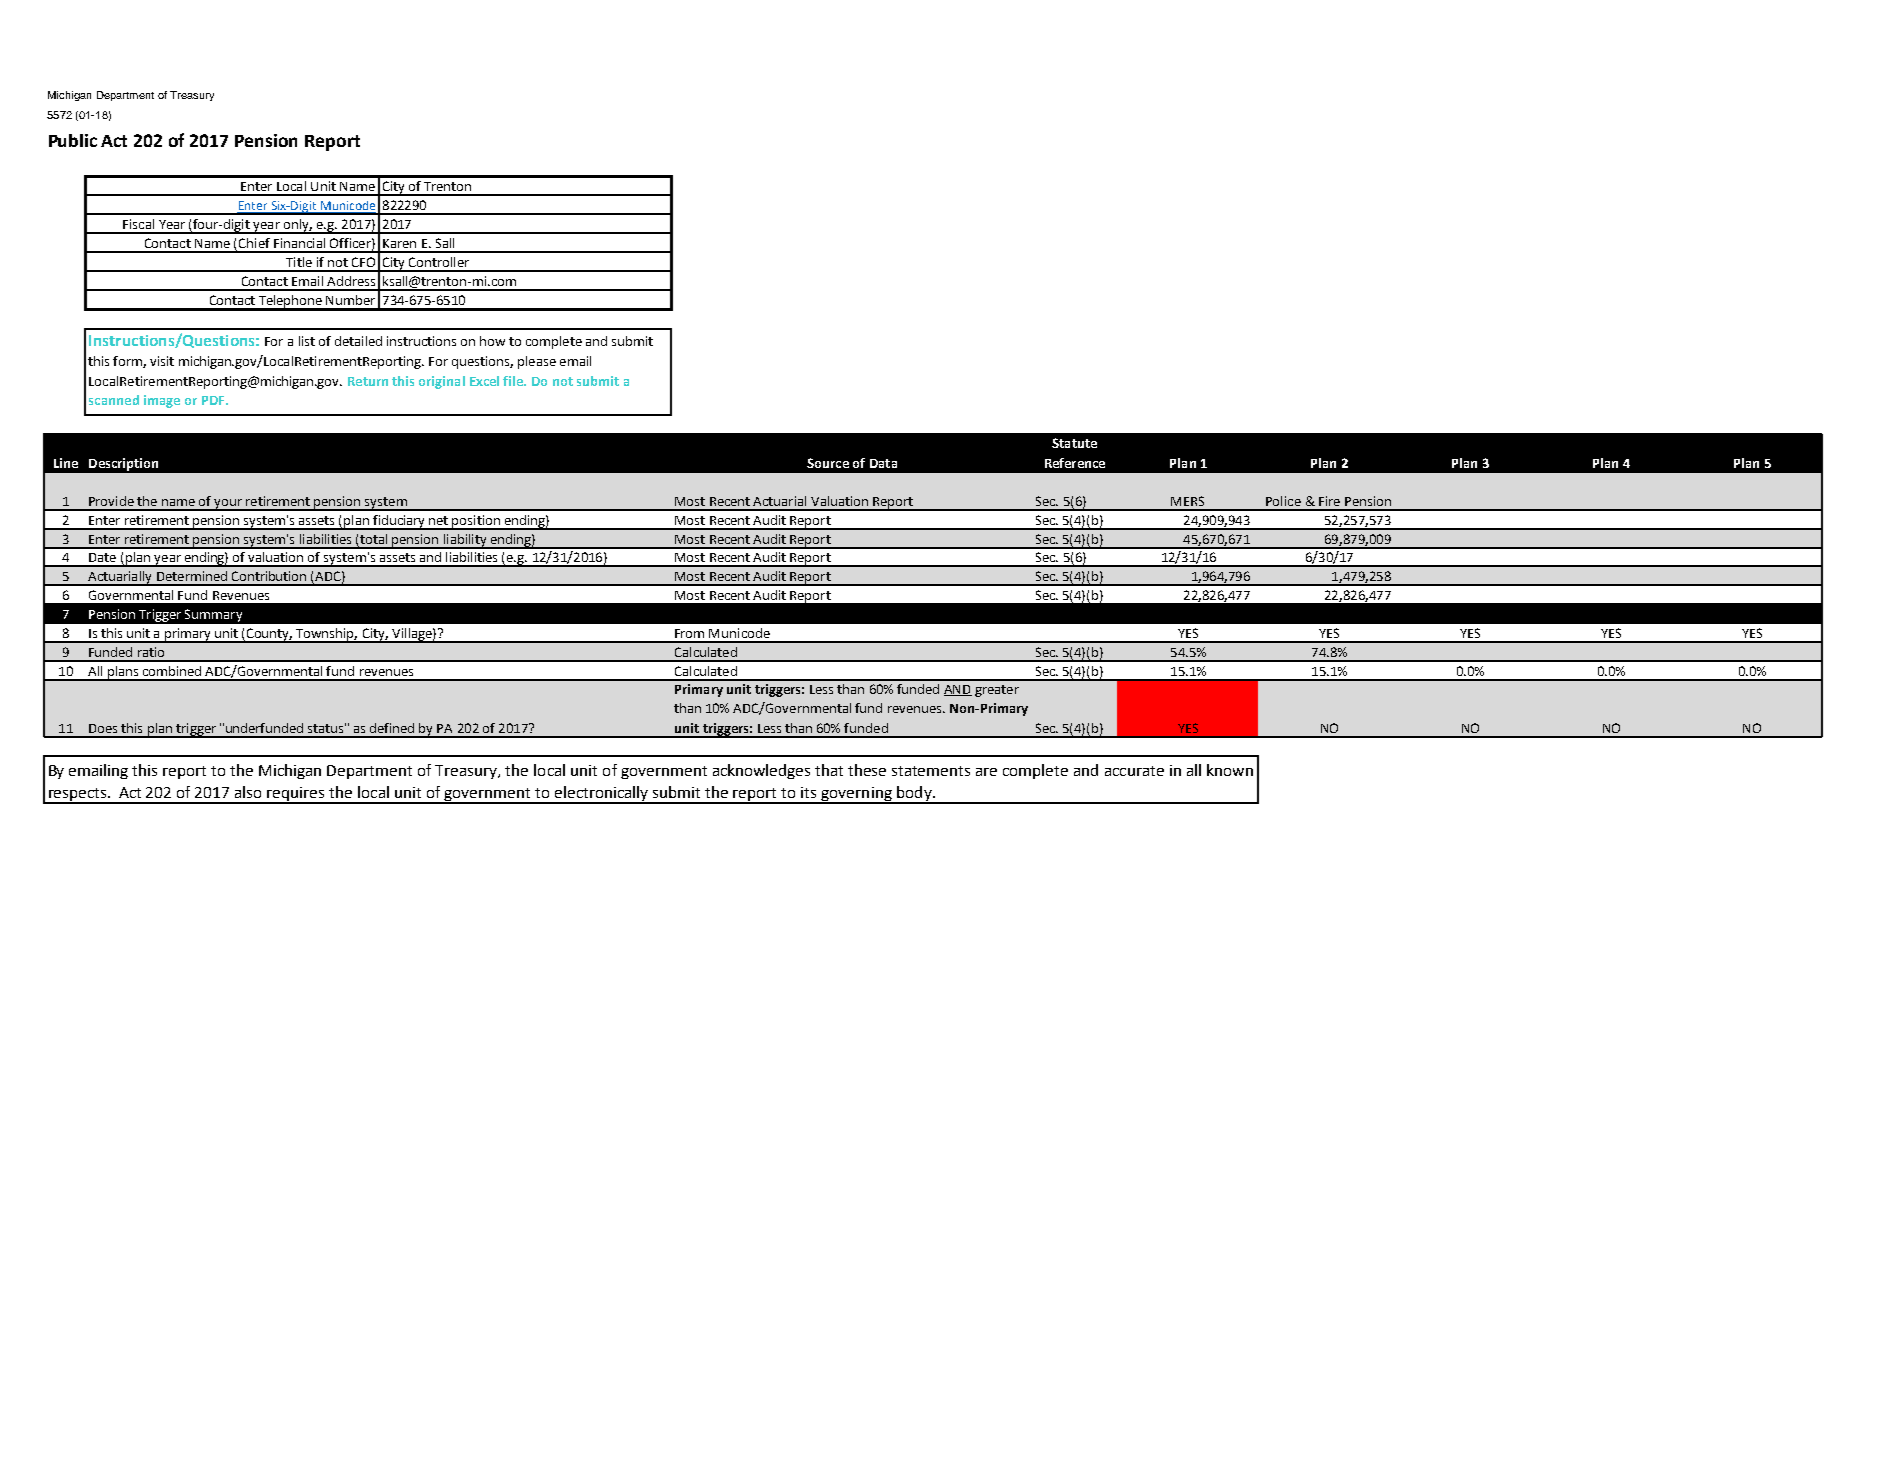 The image size is (1890, 1461). What do you see at coordinates (1074, 443) in the image?
I see `Statute` at bounding box center [1074, 443].
